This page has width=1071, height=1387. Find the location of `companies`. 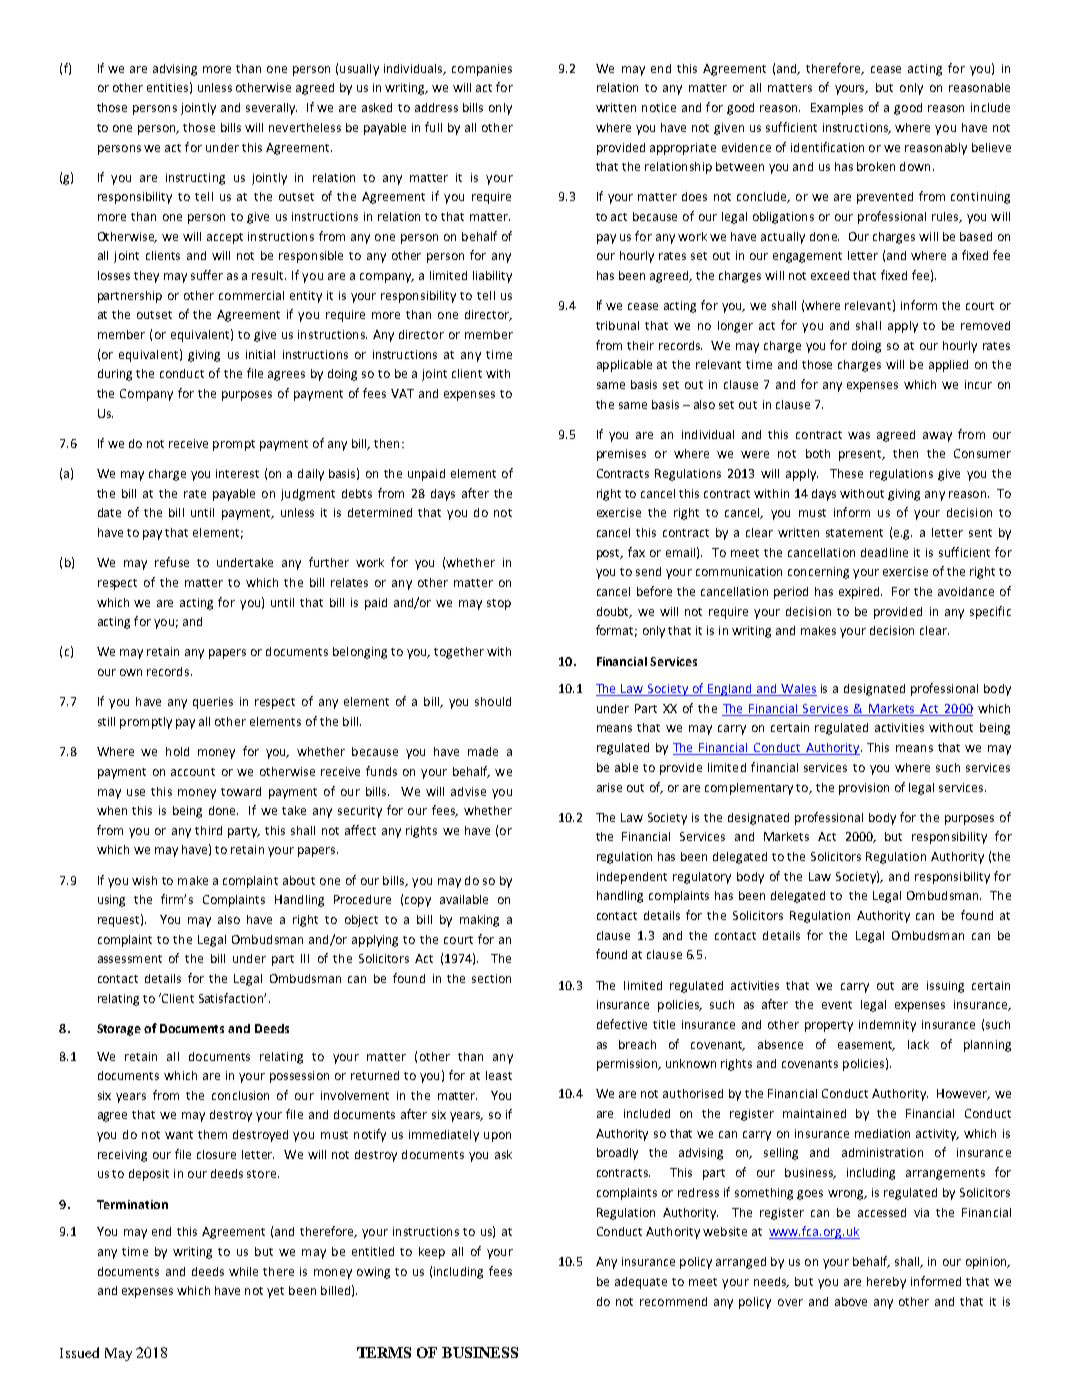

companies is located at coordinates (482, 70).
